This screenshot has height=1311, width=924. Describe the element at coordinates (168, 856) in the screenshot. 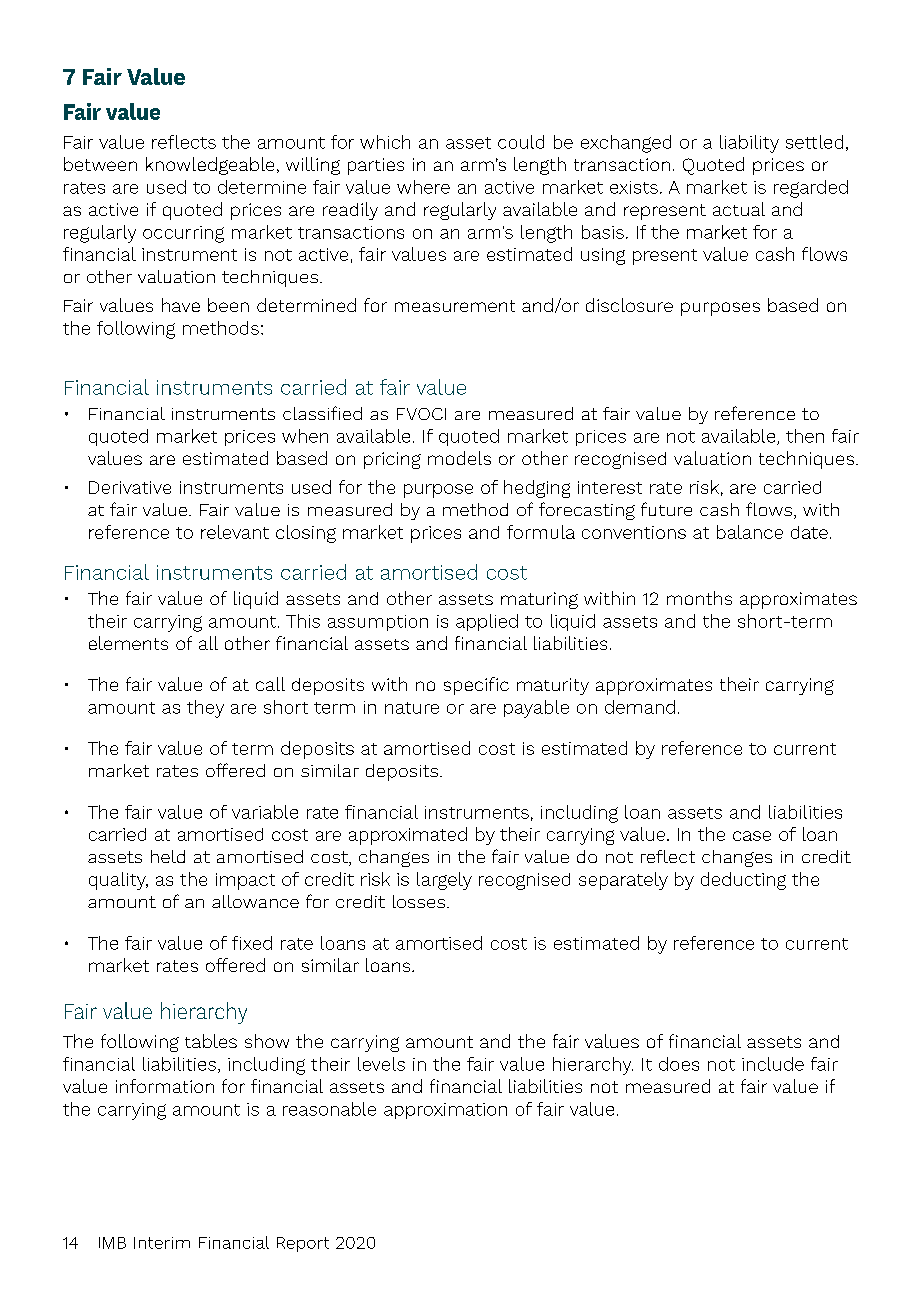

I see `held` at that location.
